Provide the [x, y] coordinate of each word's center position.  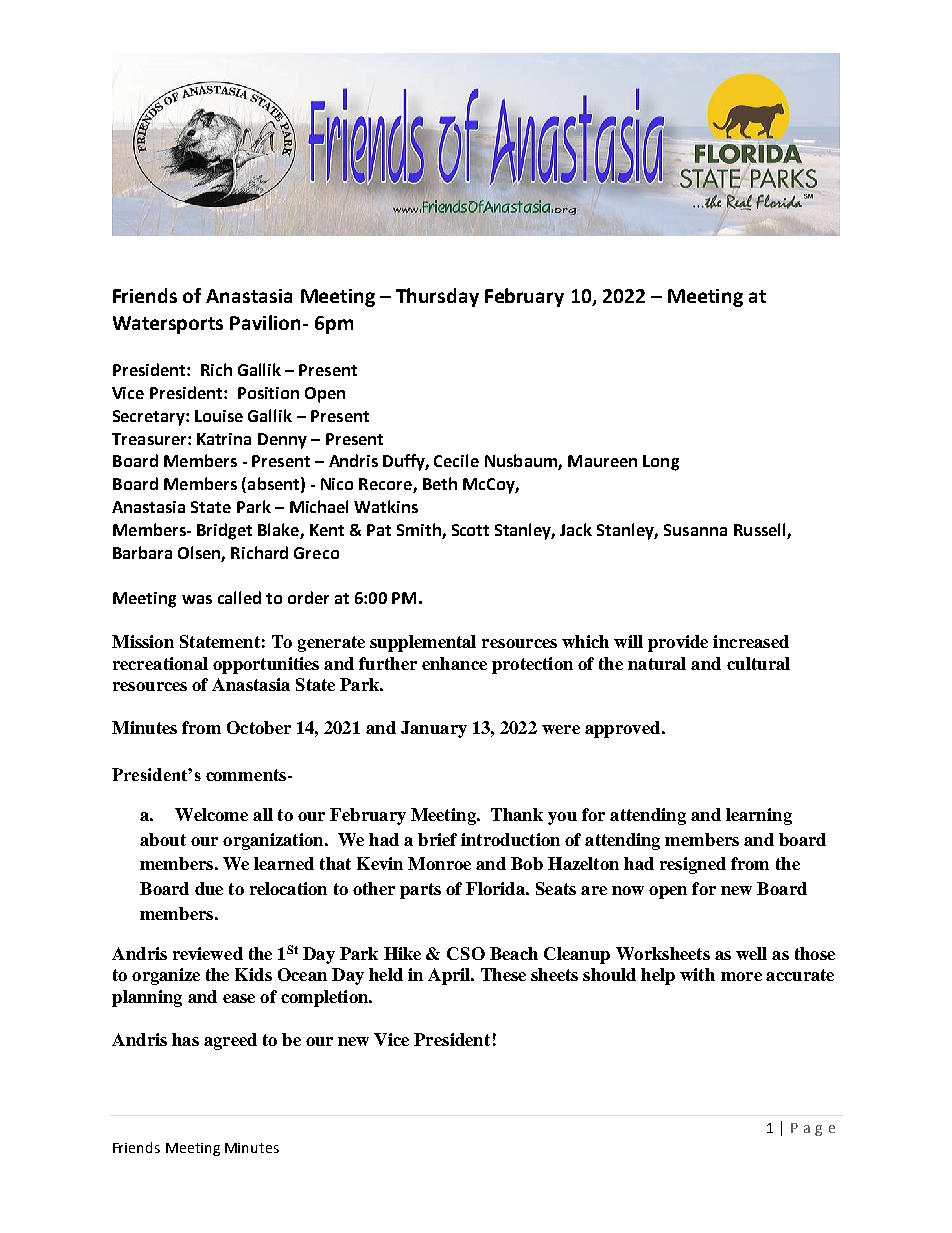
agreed [230, 1041]
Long [661, 463]
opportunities [266, 665]
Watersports [168, 325]
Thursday [437, 297]
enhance [454, 663]
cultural [758, 663]
